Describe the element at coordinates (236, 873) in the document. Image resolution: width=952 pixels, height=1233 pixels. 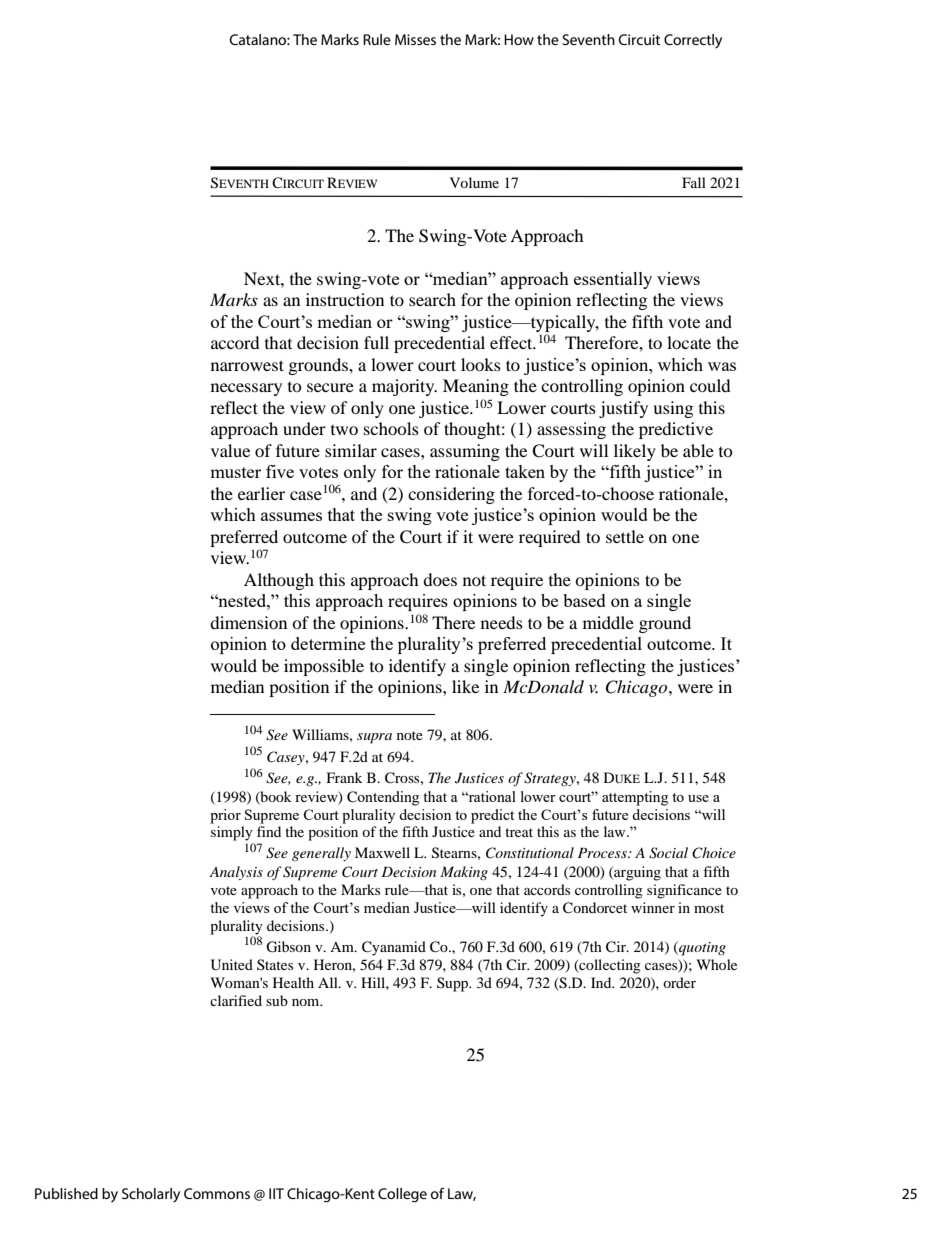
I see `Analysis` at that location.
